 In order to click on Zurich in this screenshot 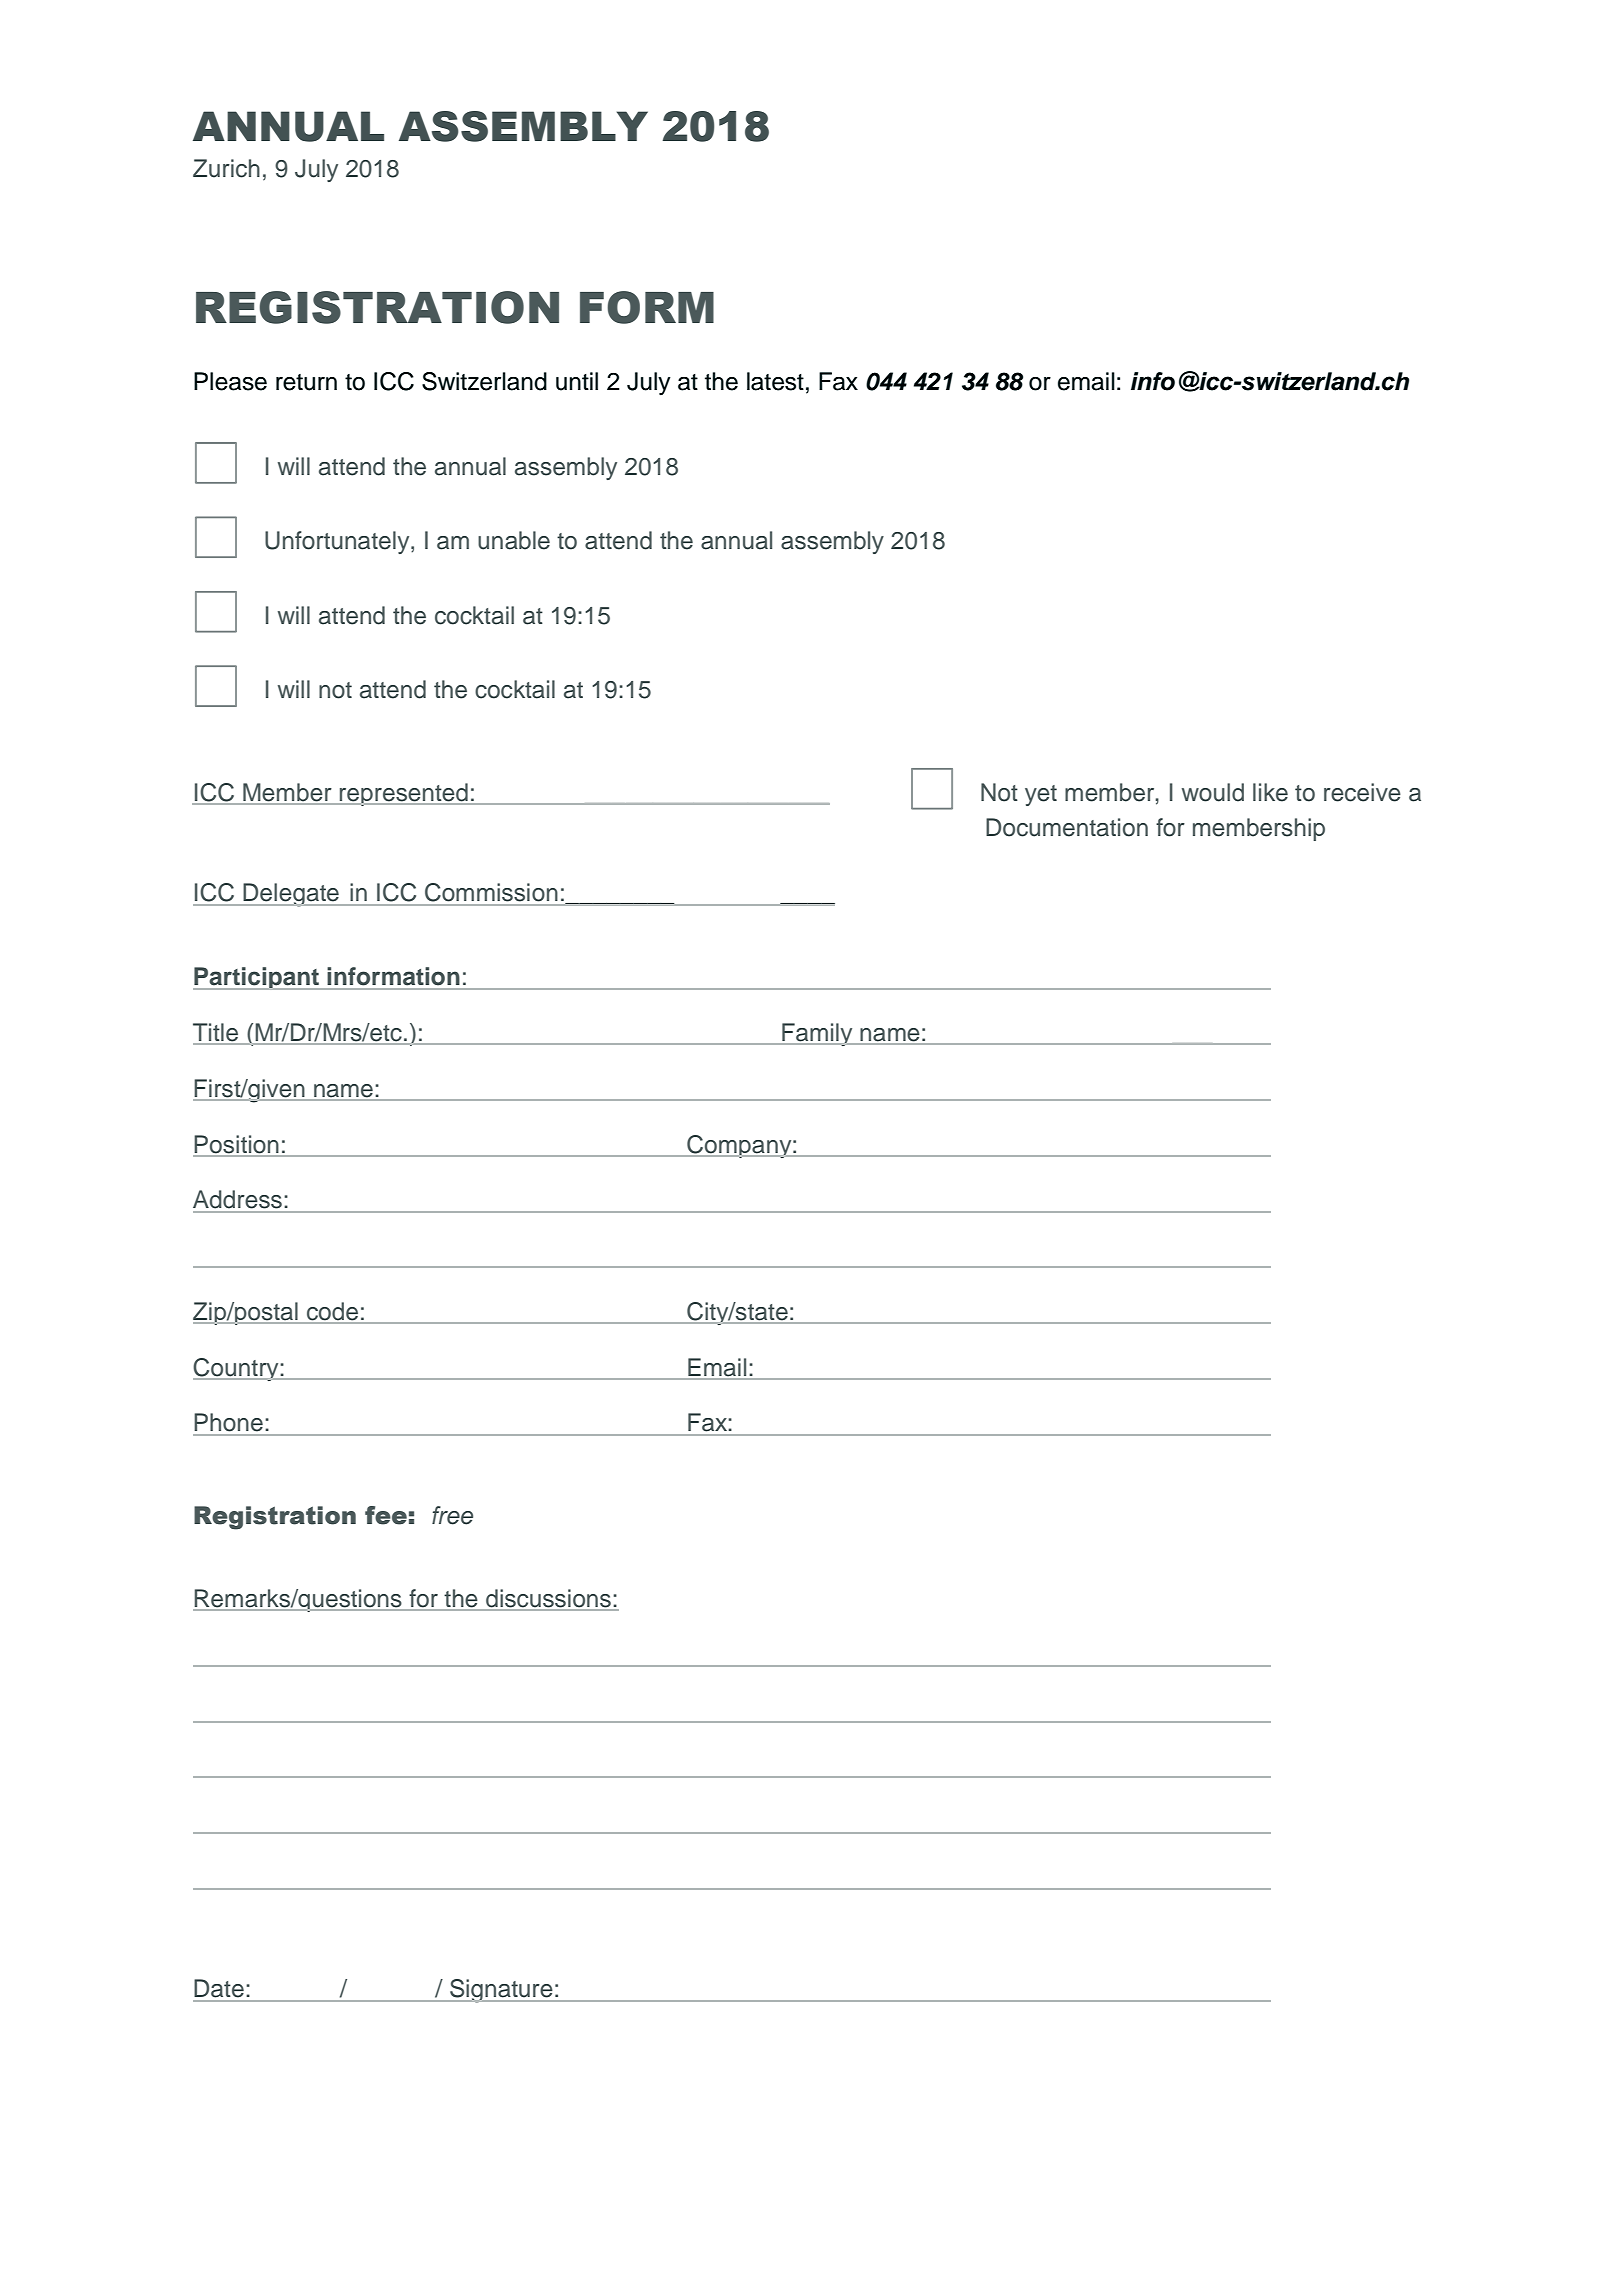, I will do `click(226, 168)`.
